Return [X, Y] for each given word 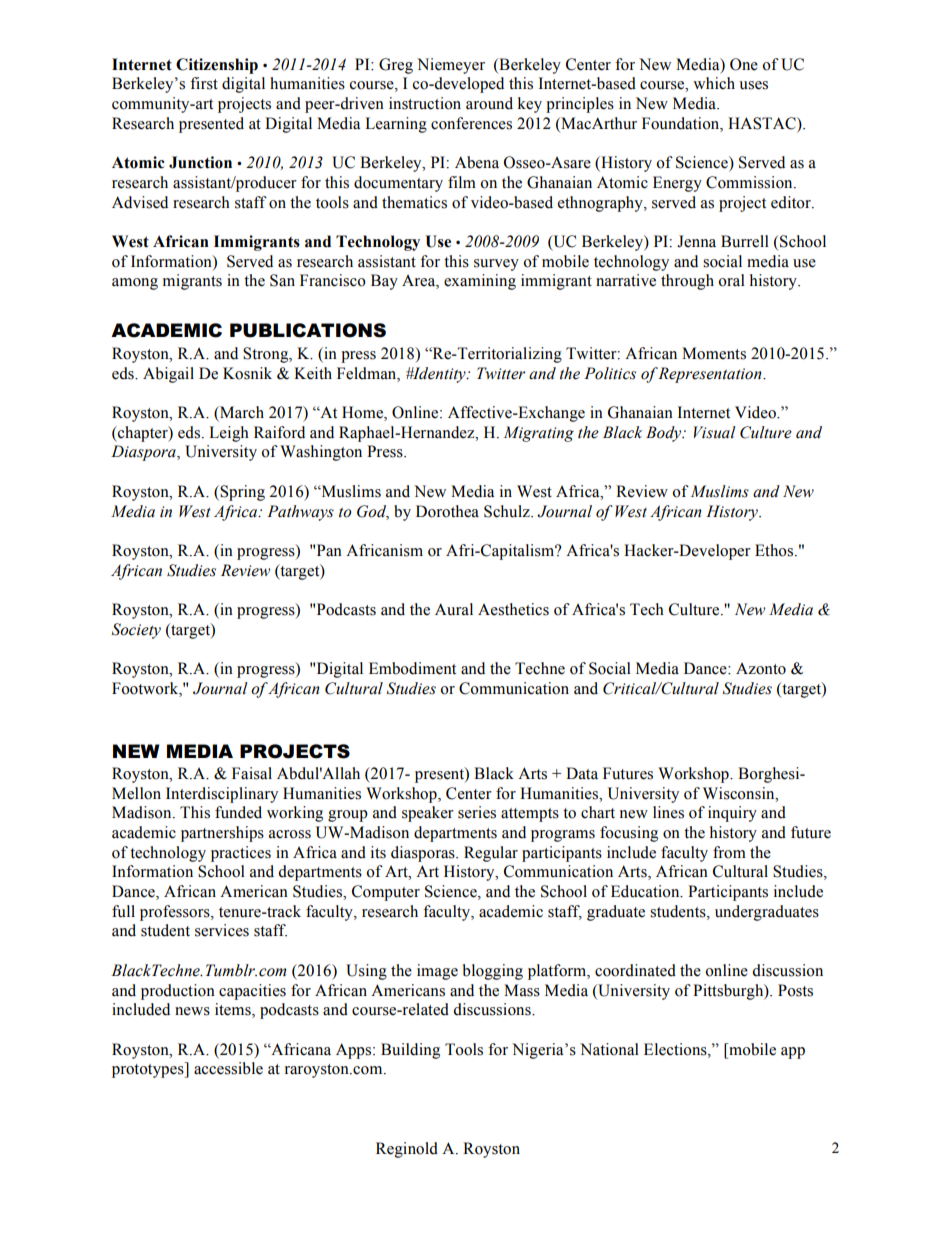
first [204, 83]
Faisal [252, 773]
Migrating [539, 434]
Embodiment [412, 668]
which [714, 83]
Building [410, 1051]
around [489, 103]
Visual [715, 432]
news [192, 1011]
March [241, 413]
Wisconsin [740, 793]
